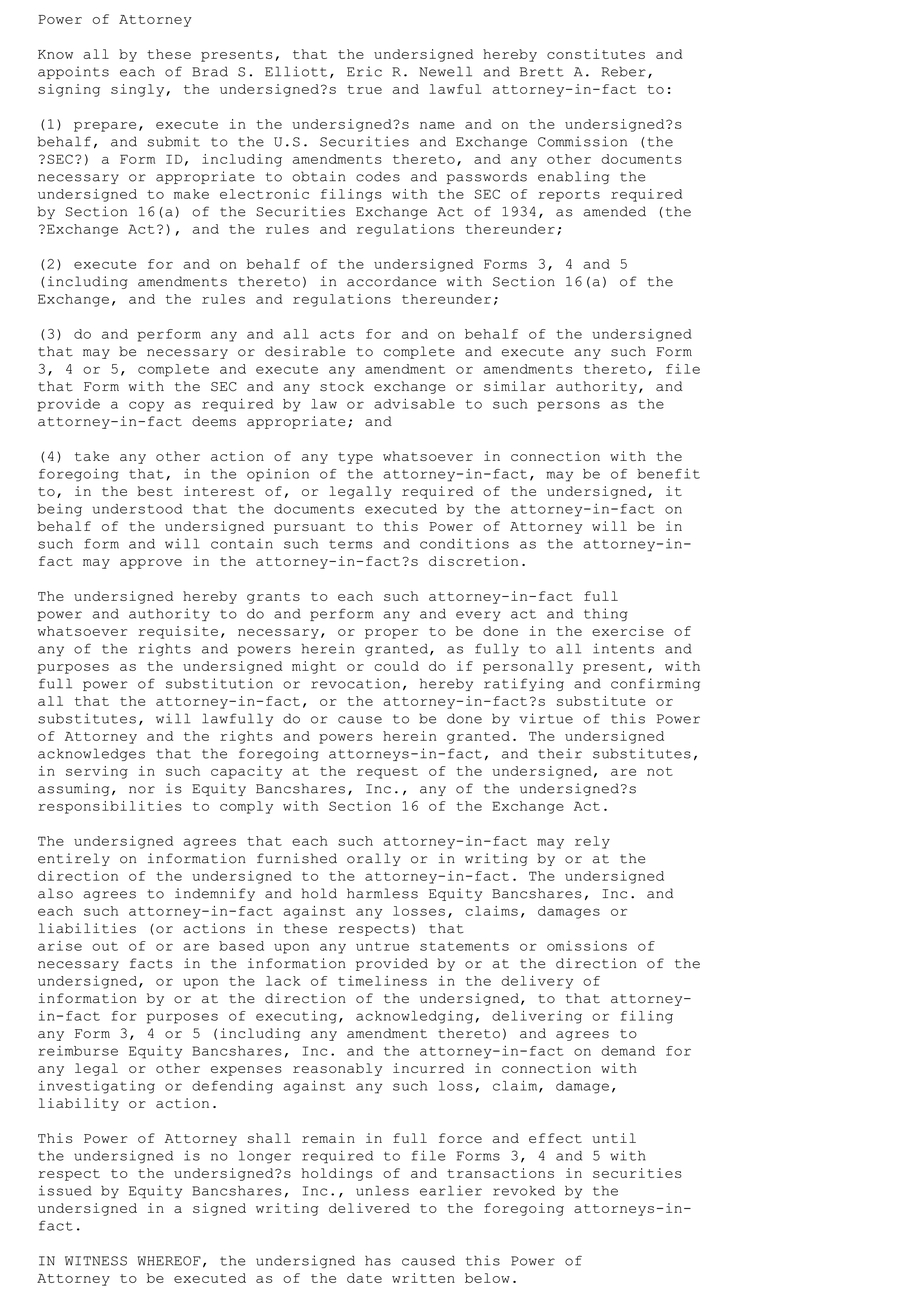  What do you see at coordinates (624, 71) in the page?
I see `Reber` at bounding box center [624, 71].
